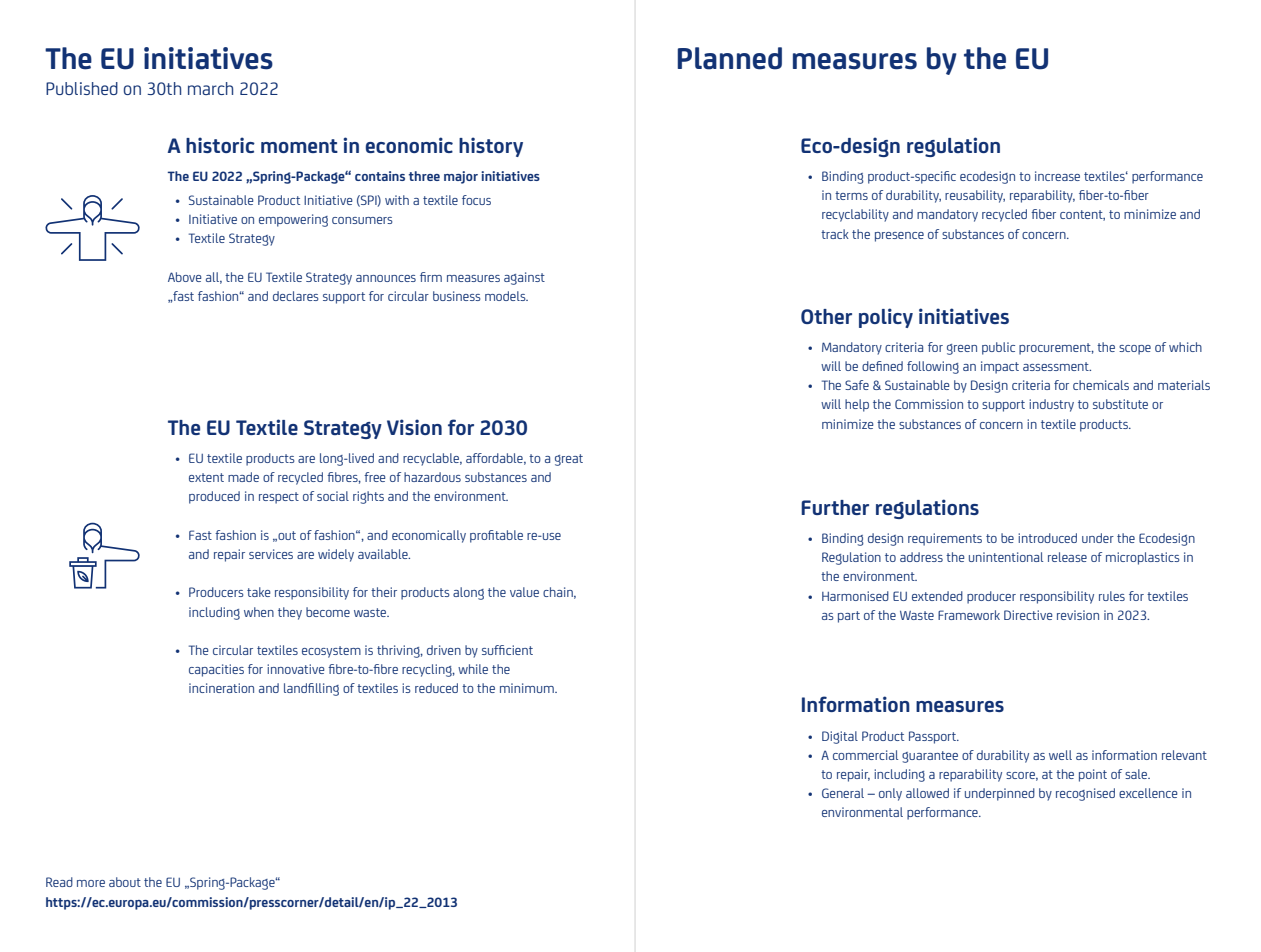 The image size is (1261, 952). Describe the element at coordinates (206, 477) in the screenshot. I see `extent` at that location.
